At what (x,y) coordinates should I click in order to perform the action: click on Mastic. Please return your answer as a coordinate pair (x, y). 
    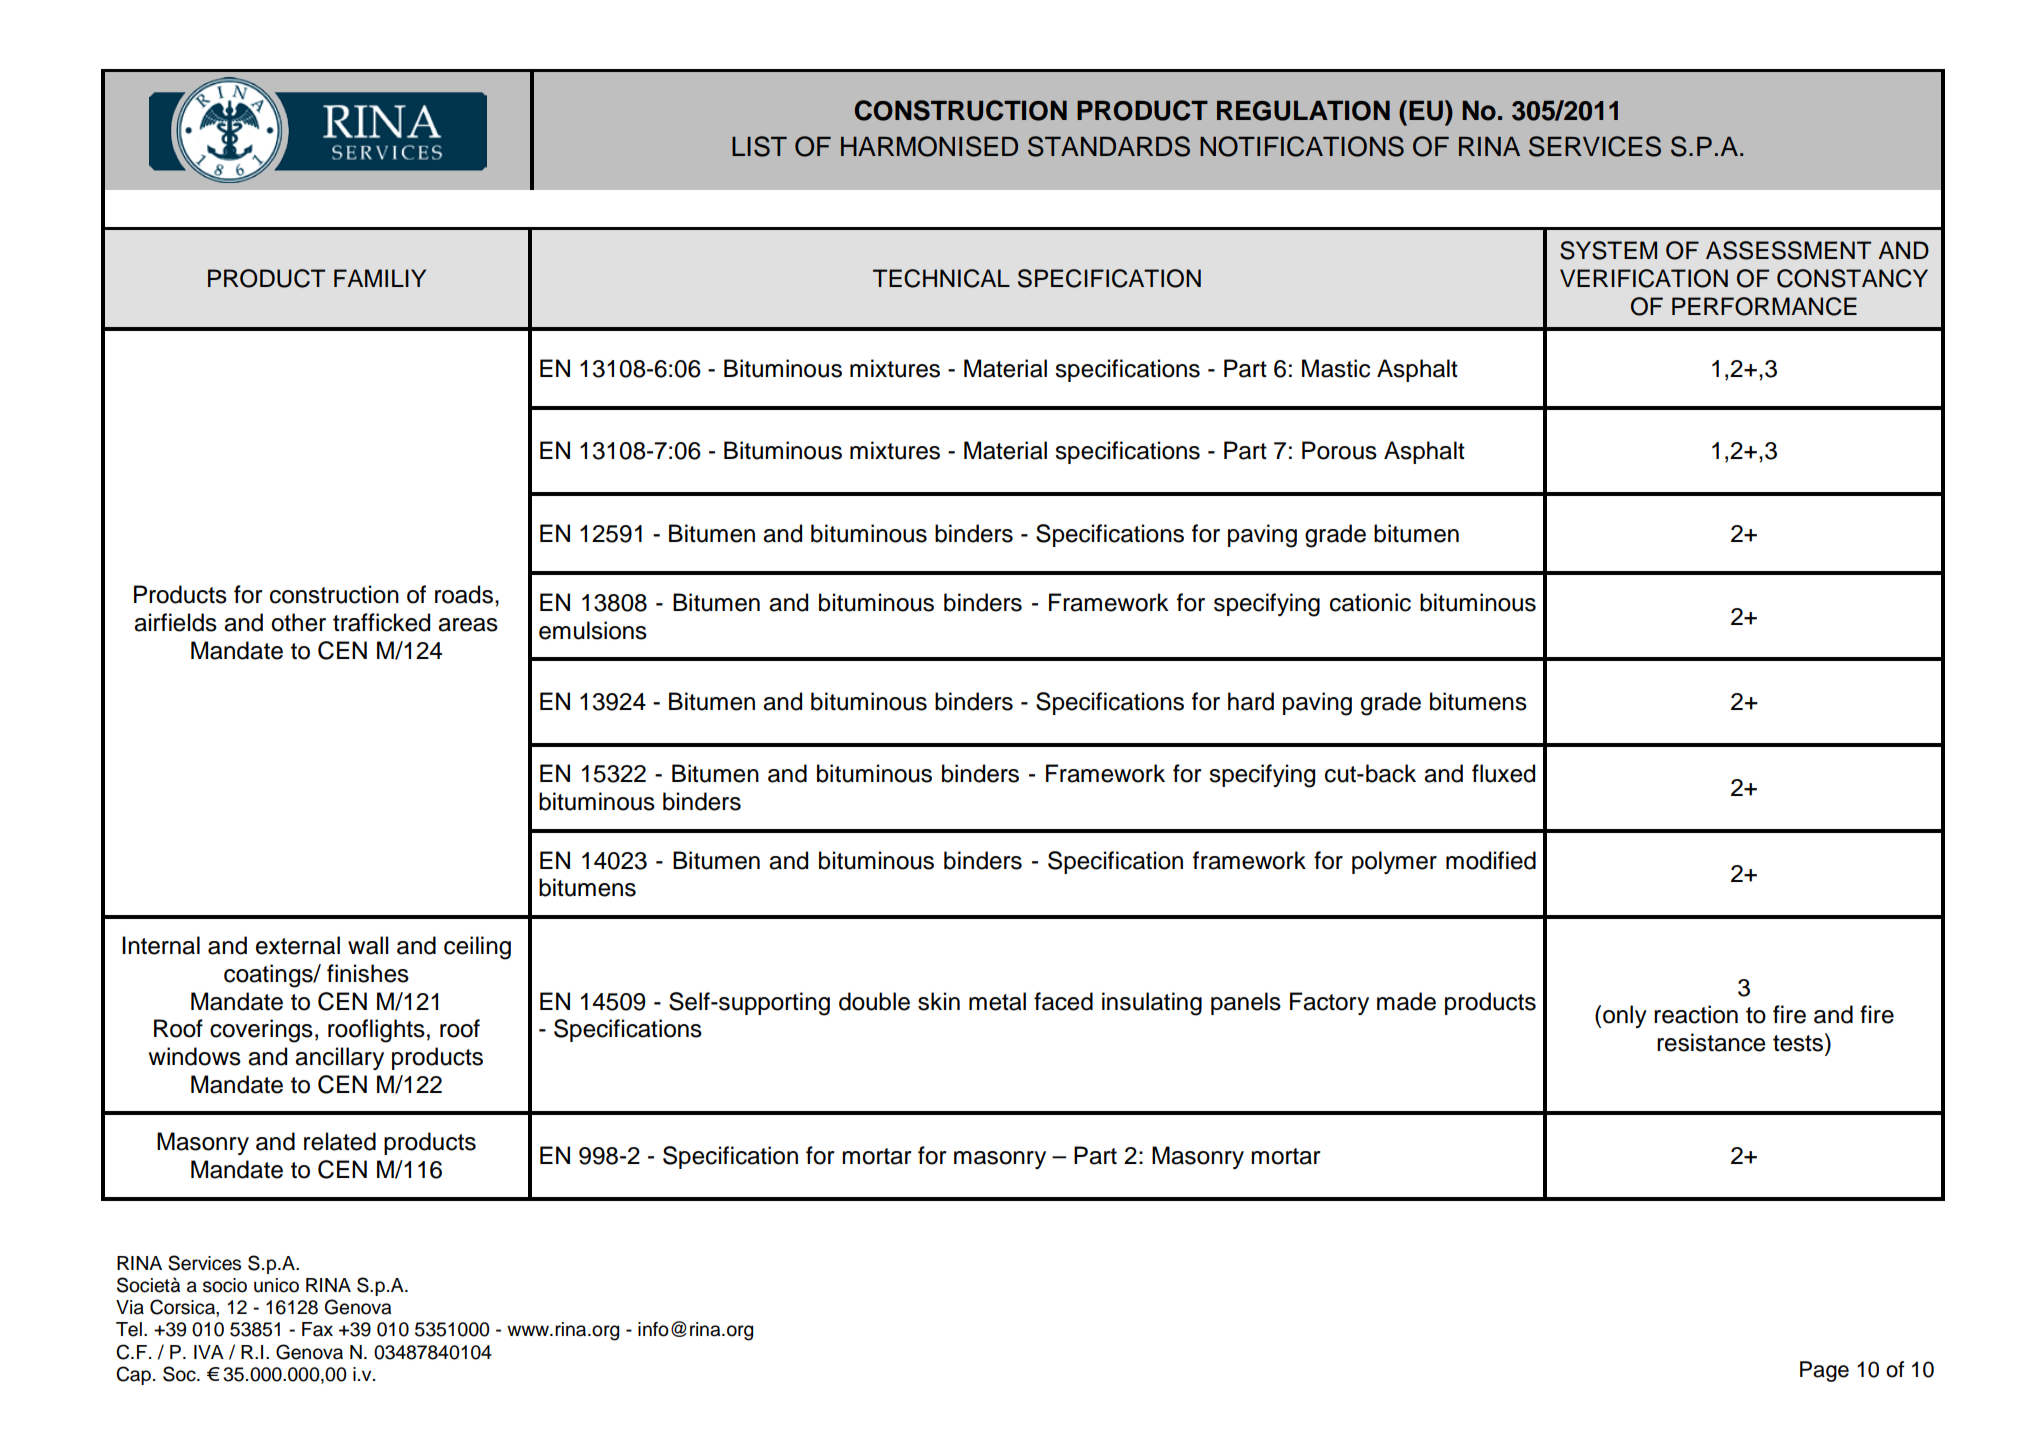
    Looking at the image, I should click on (1336, 368).
